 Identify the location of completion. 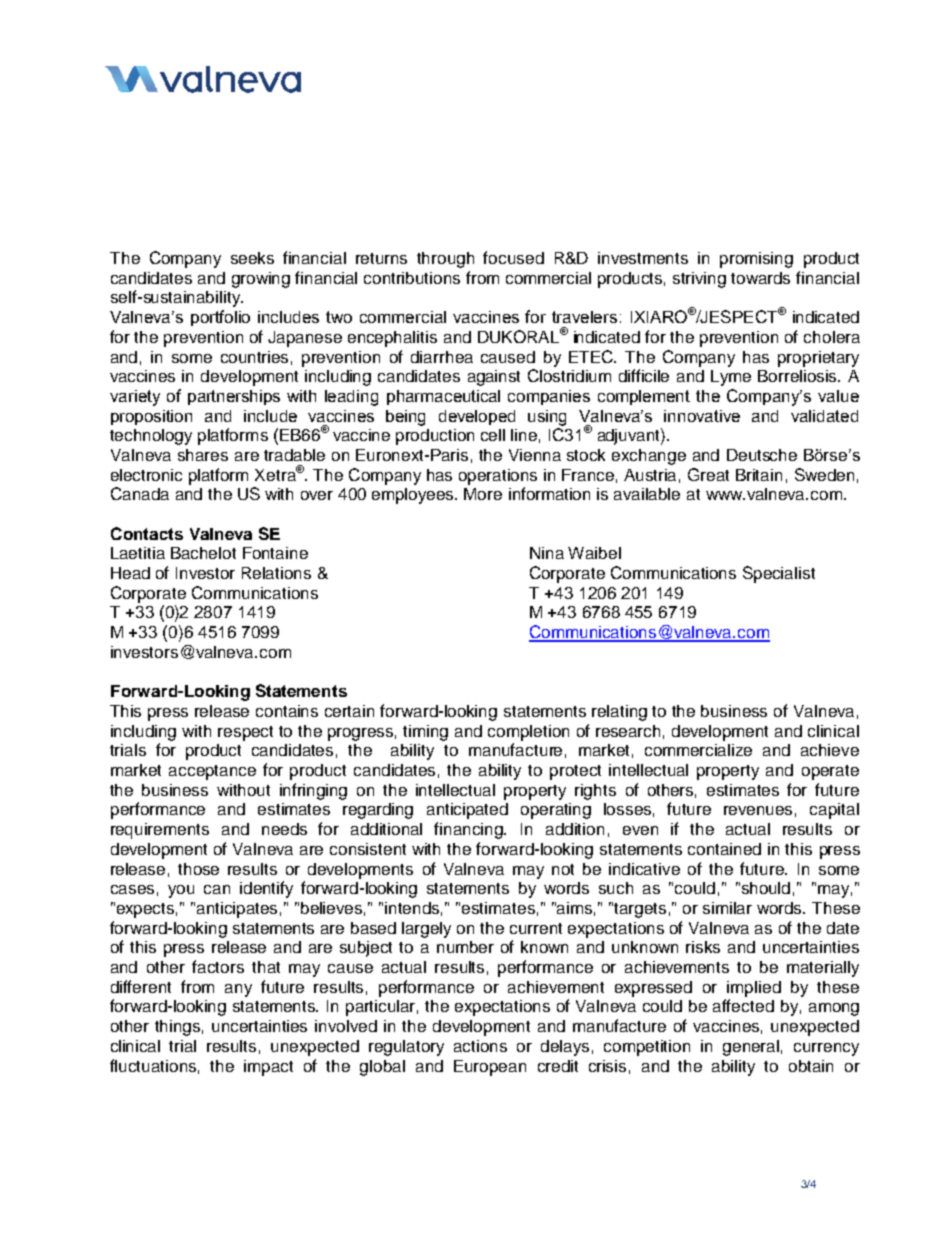
(528, 733).
